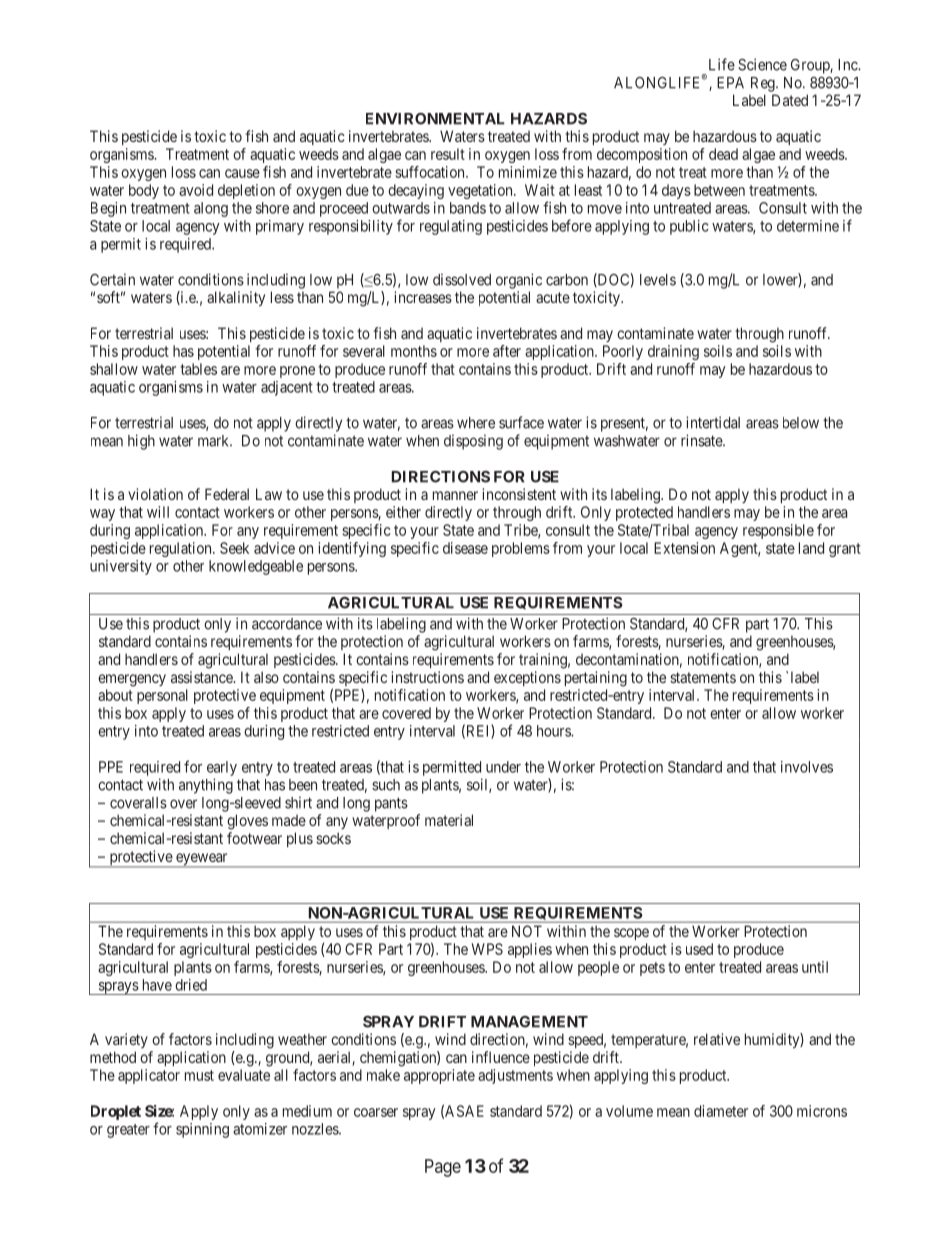 The width and height of the page is (952, 1233). What do you see at coordinates (503, 767) in the page?
I see `under` at bounding box center [503, 767].
